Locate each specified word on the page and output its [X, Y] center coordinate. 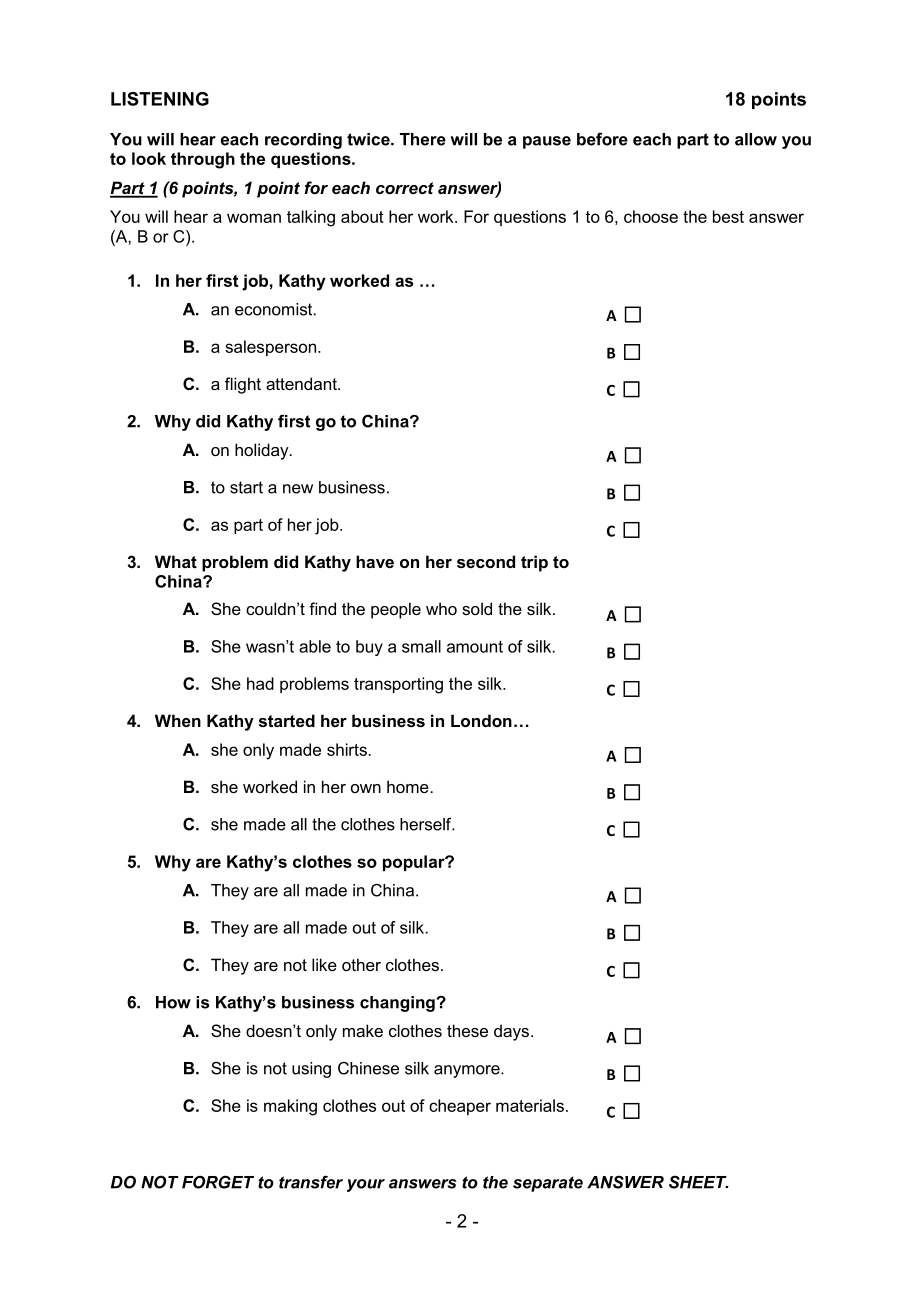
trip [534, 563]
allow [756, 139]
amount [475, 647]
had [260, 683]
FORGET [218, 1182]
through [203, 160]
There [423, 139]
